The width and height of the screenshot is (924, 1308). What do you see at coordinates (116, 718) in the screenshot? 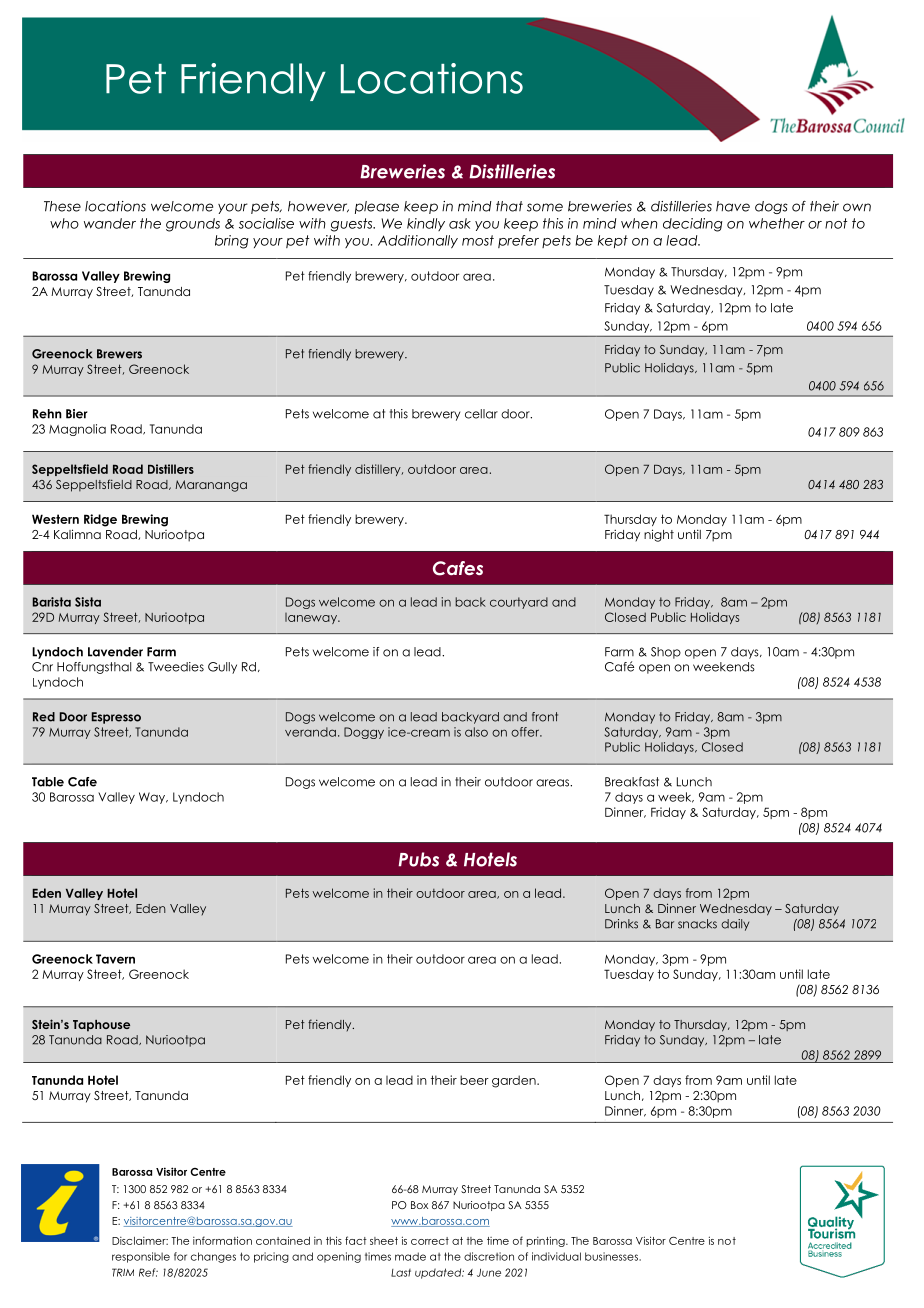
I see `Espresso` at bounding box center [116, 718].
